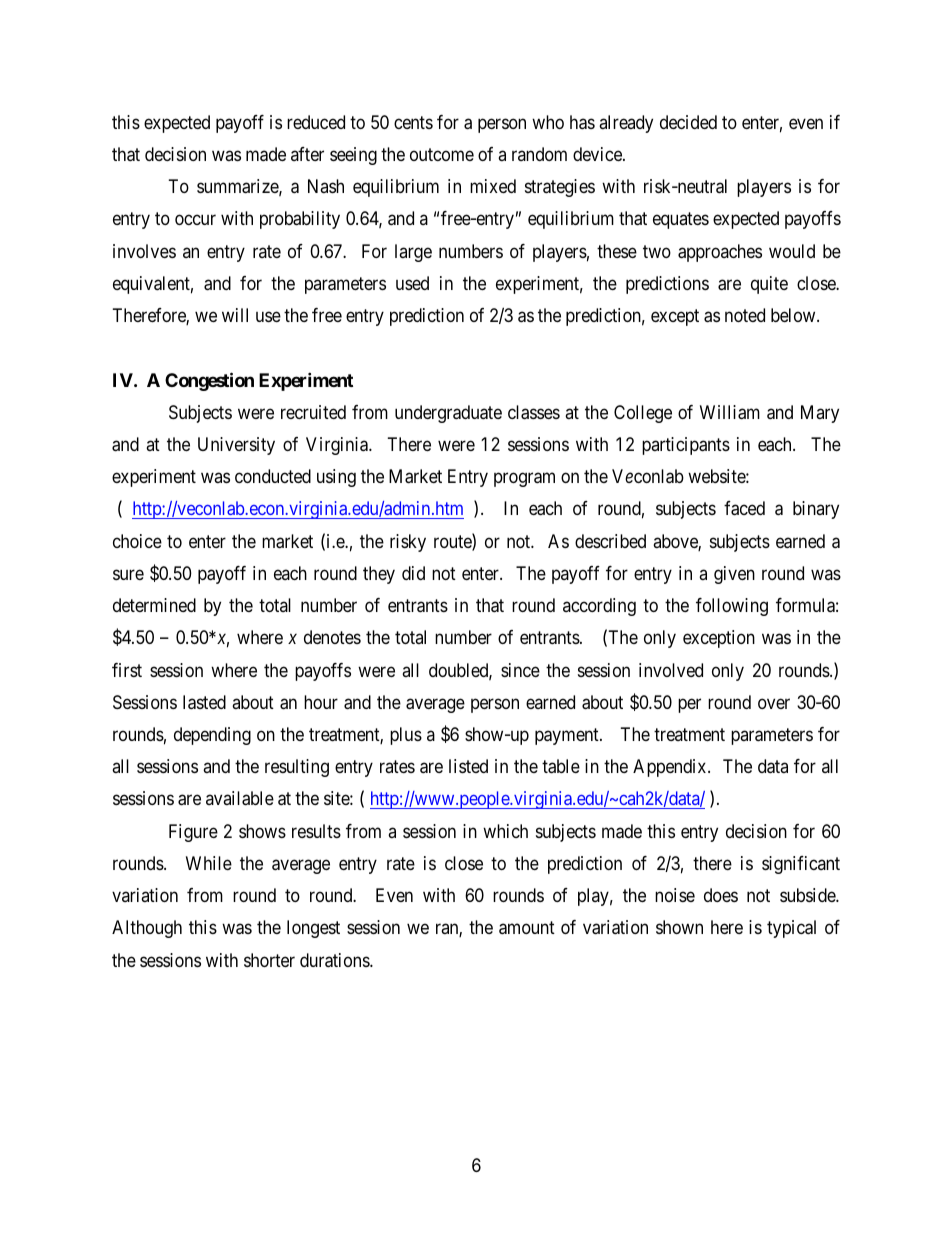  I want to click on Congestion, so click(209, 381).
